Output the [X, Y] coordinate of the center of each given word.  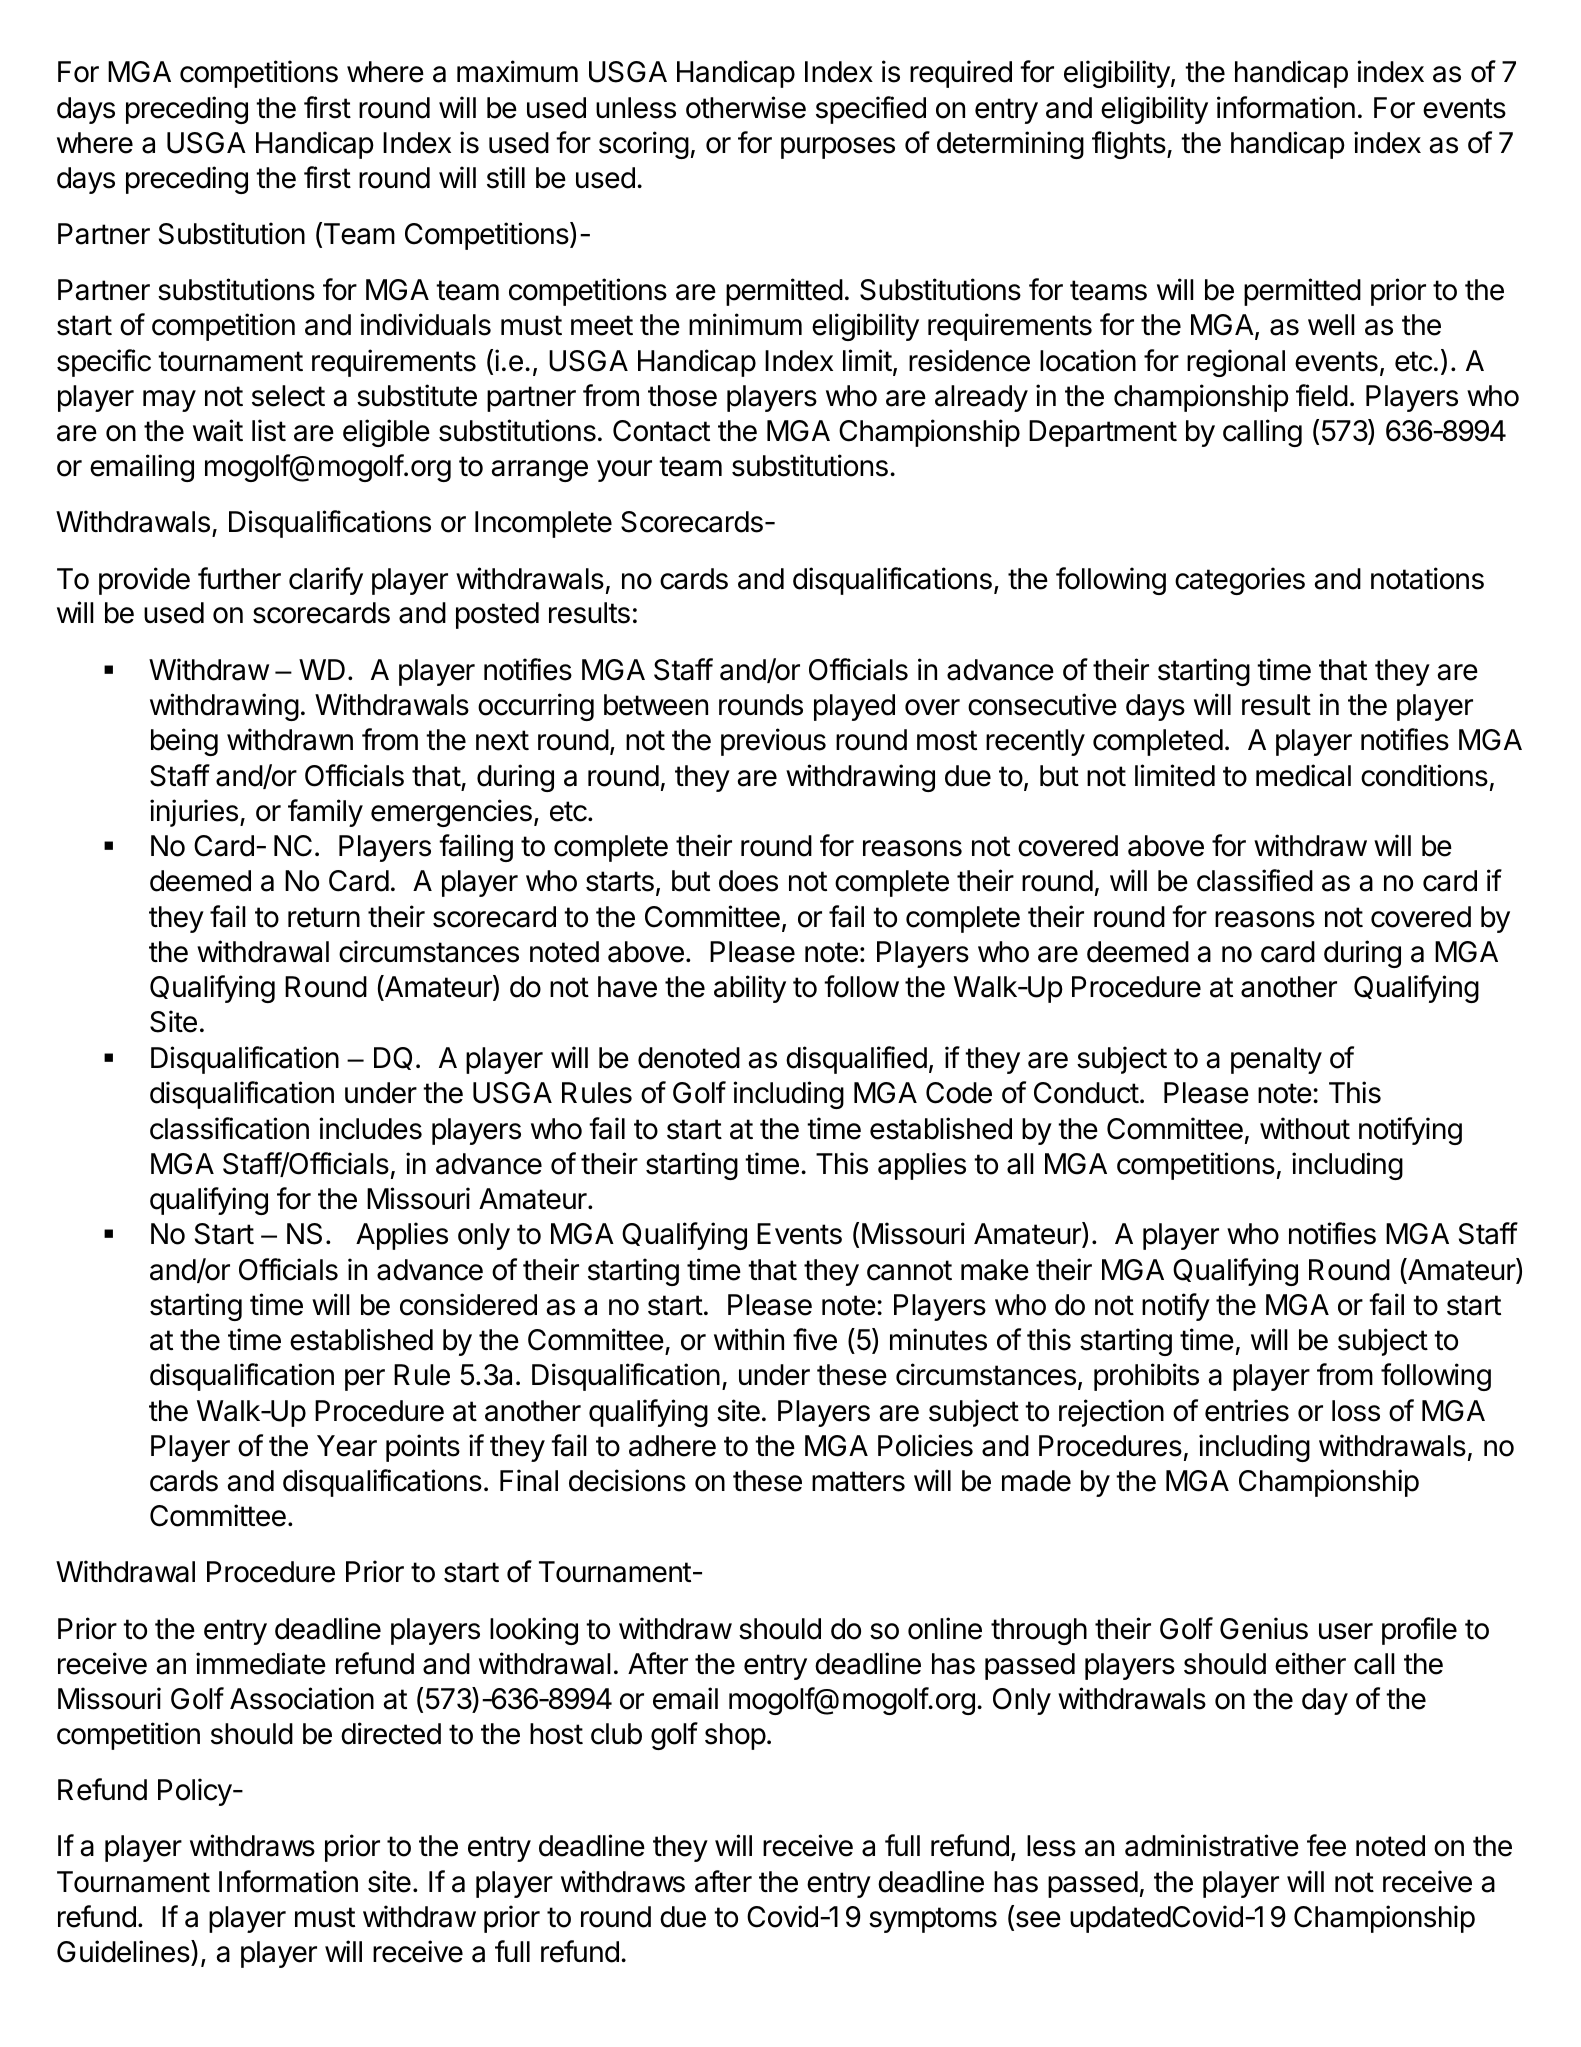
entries [1247, 1410]
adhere [672, 1446]
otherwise [746, 107]
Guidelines [123, 1951]
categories [1240, 581]
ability [750, 989]
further [239, 578]
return [324, 917]
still [506, 177]
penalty [1276, 1060]
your [624, 471]
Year [347, 1446]
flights [1130, 145]
